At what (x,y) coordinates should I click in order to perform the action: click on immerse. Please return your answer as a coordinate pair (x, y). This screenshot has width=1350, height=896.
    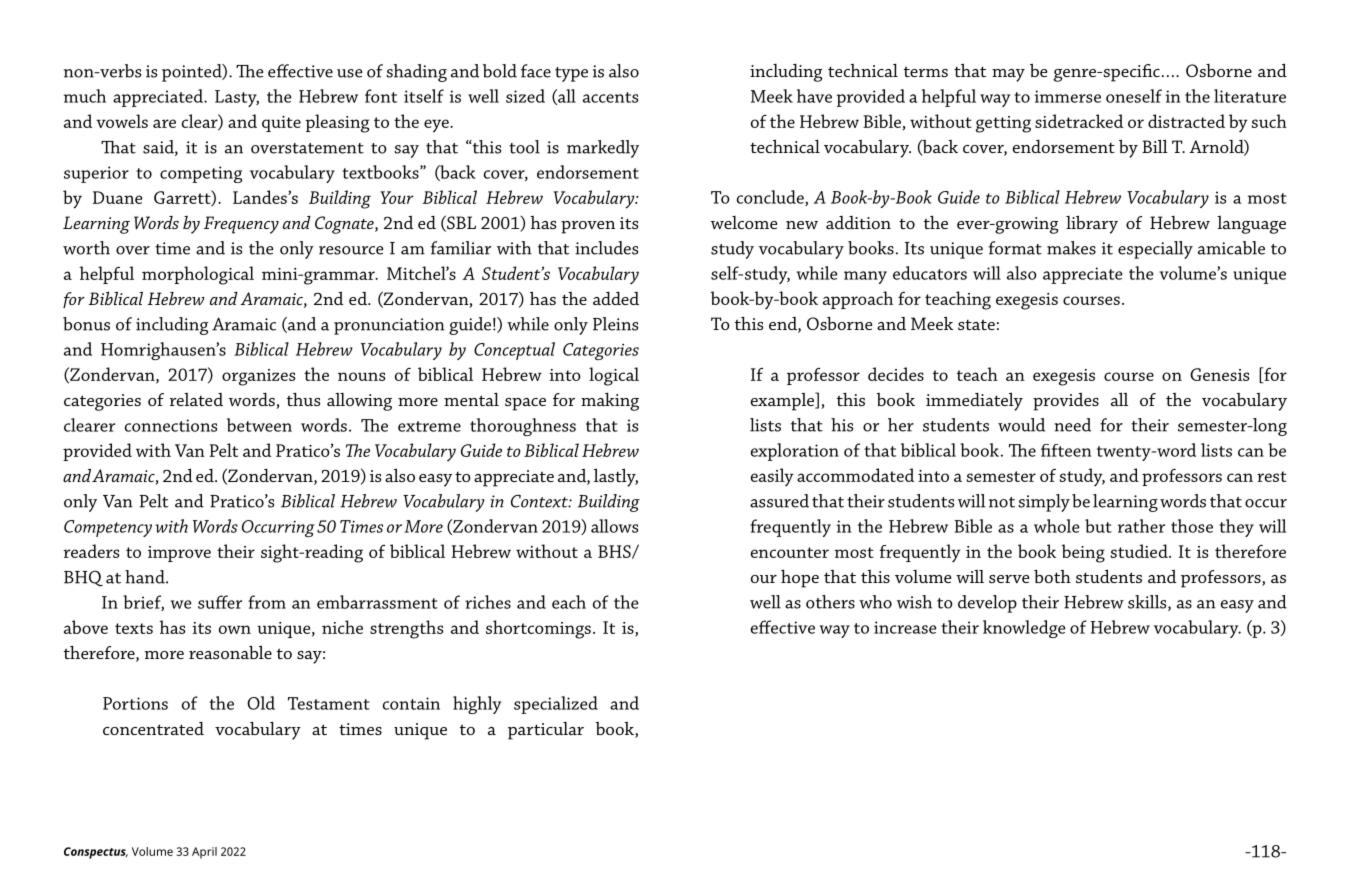
    Looking at the image, I should click on (1068, 96).
